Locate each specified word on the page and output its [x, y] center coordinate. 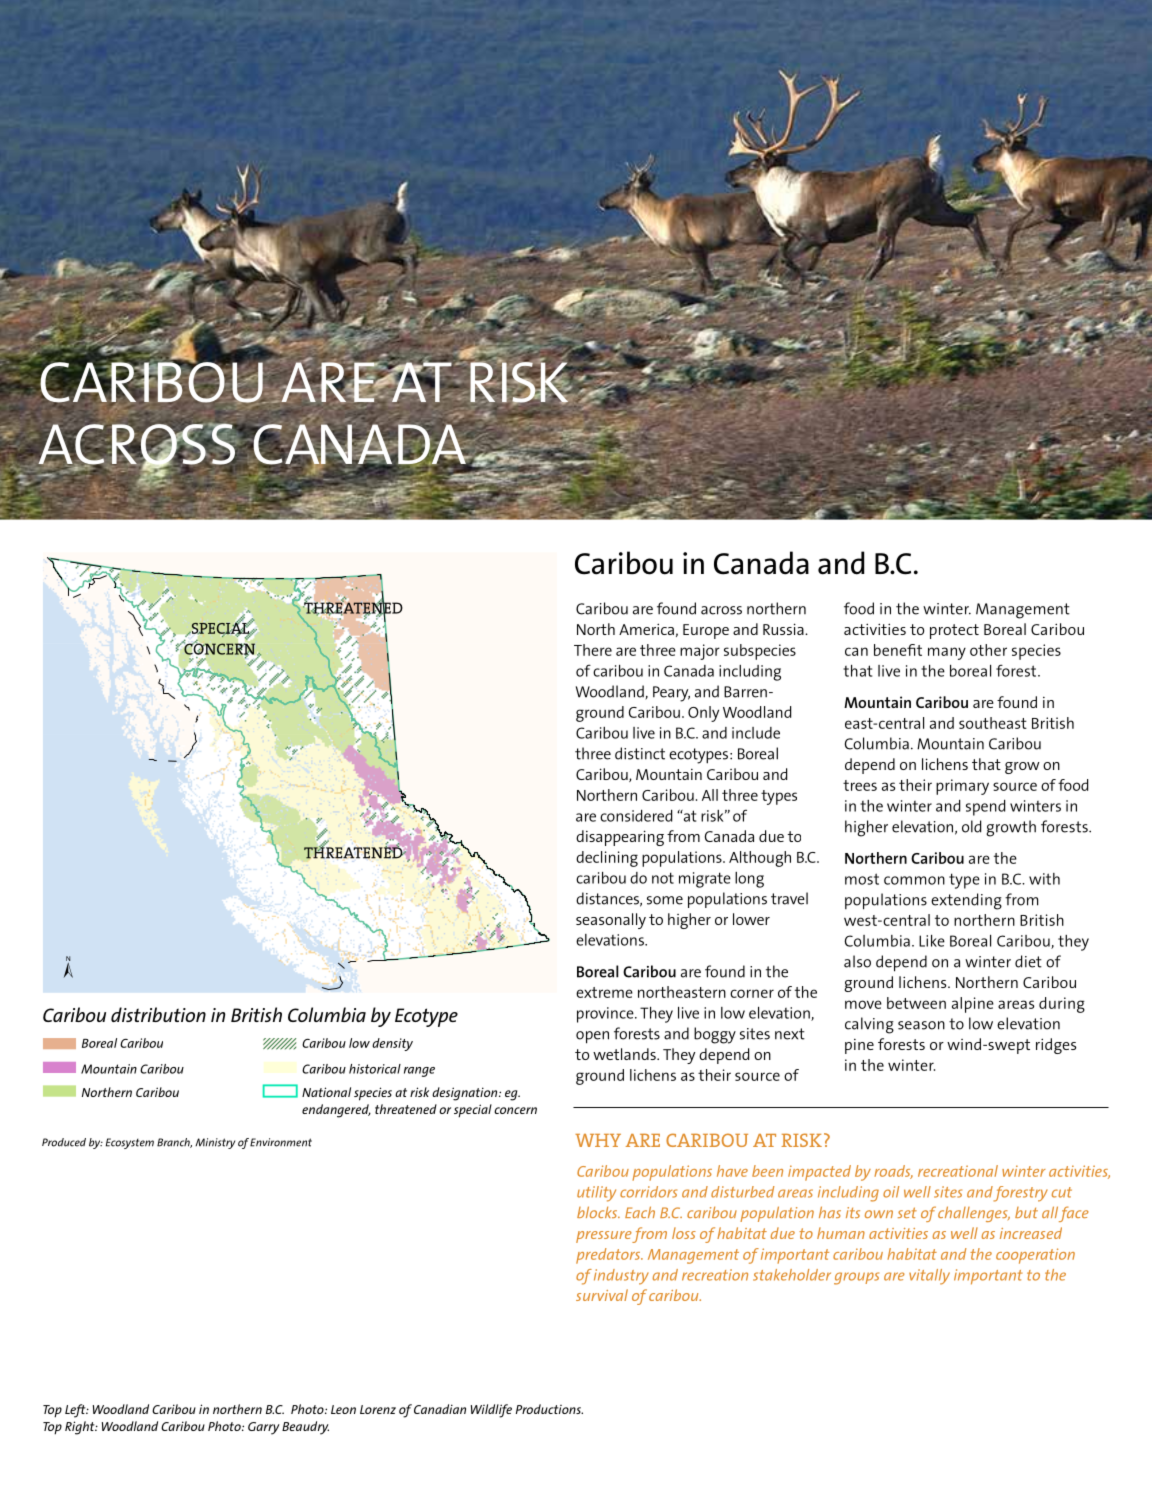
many [947, 653]
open [592, 1037]
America [646, 629]
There [593, 650]
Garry [264, 1428]
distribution [158, 1014]
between [916, 1003]
